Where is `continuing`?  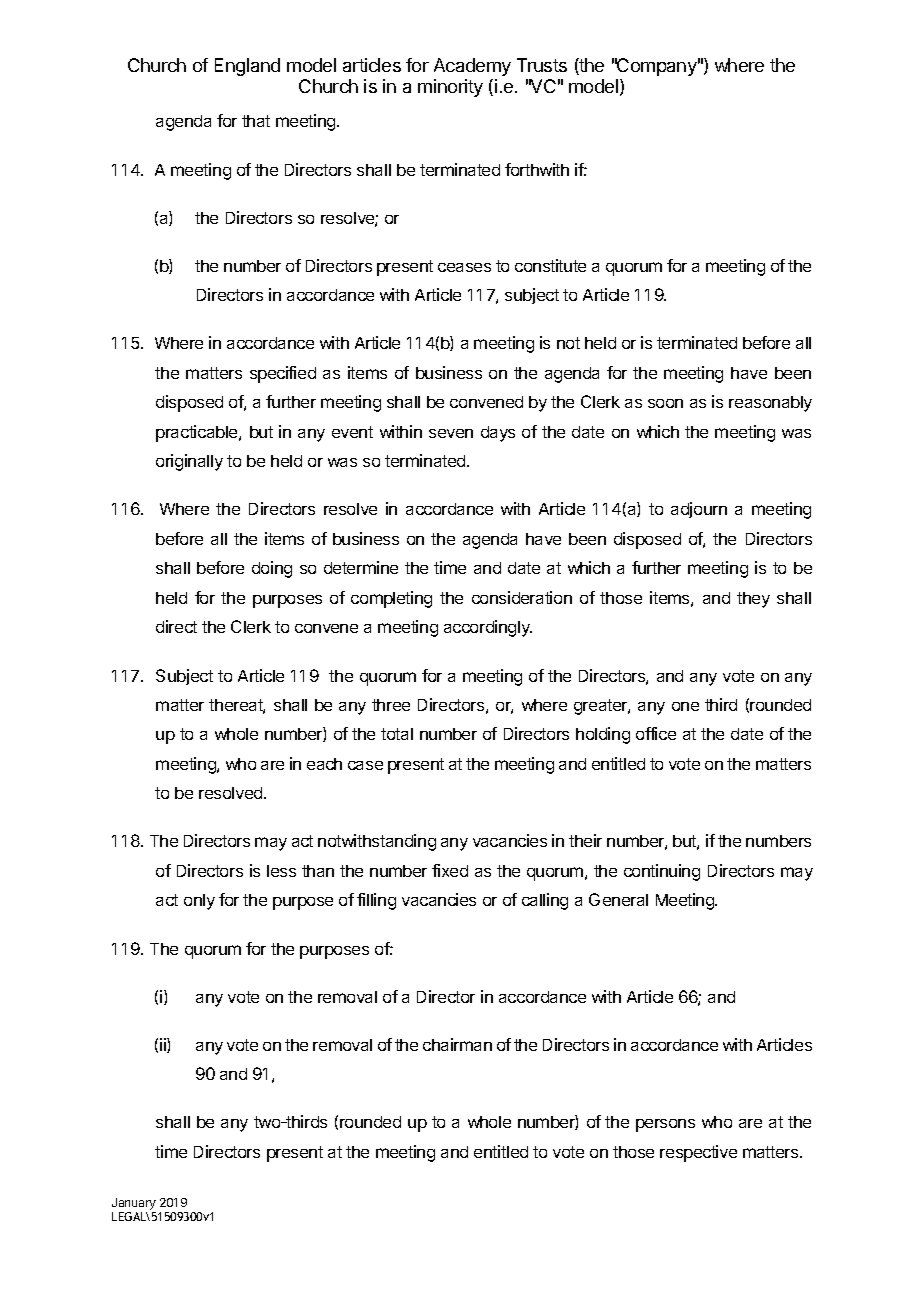 continuing is located at coordinates (662, 872).
